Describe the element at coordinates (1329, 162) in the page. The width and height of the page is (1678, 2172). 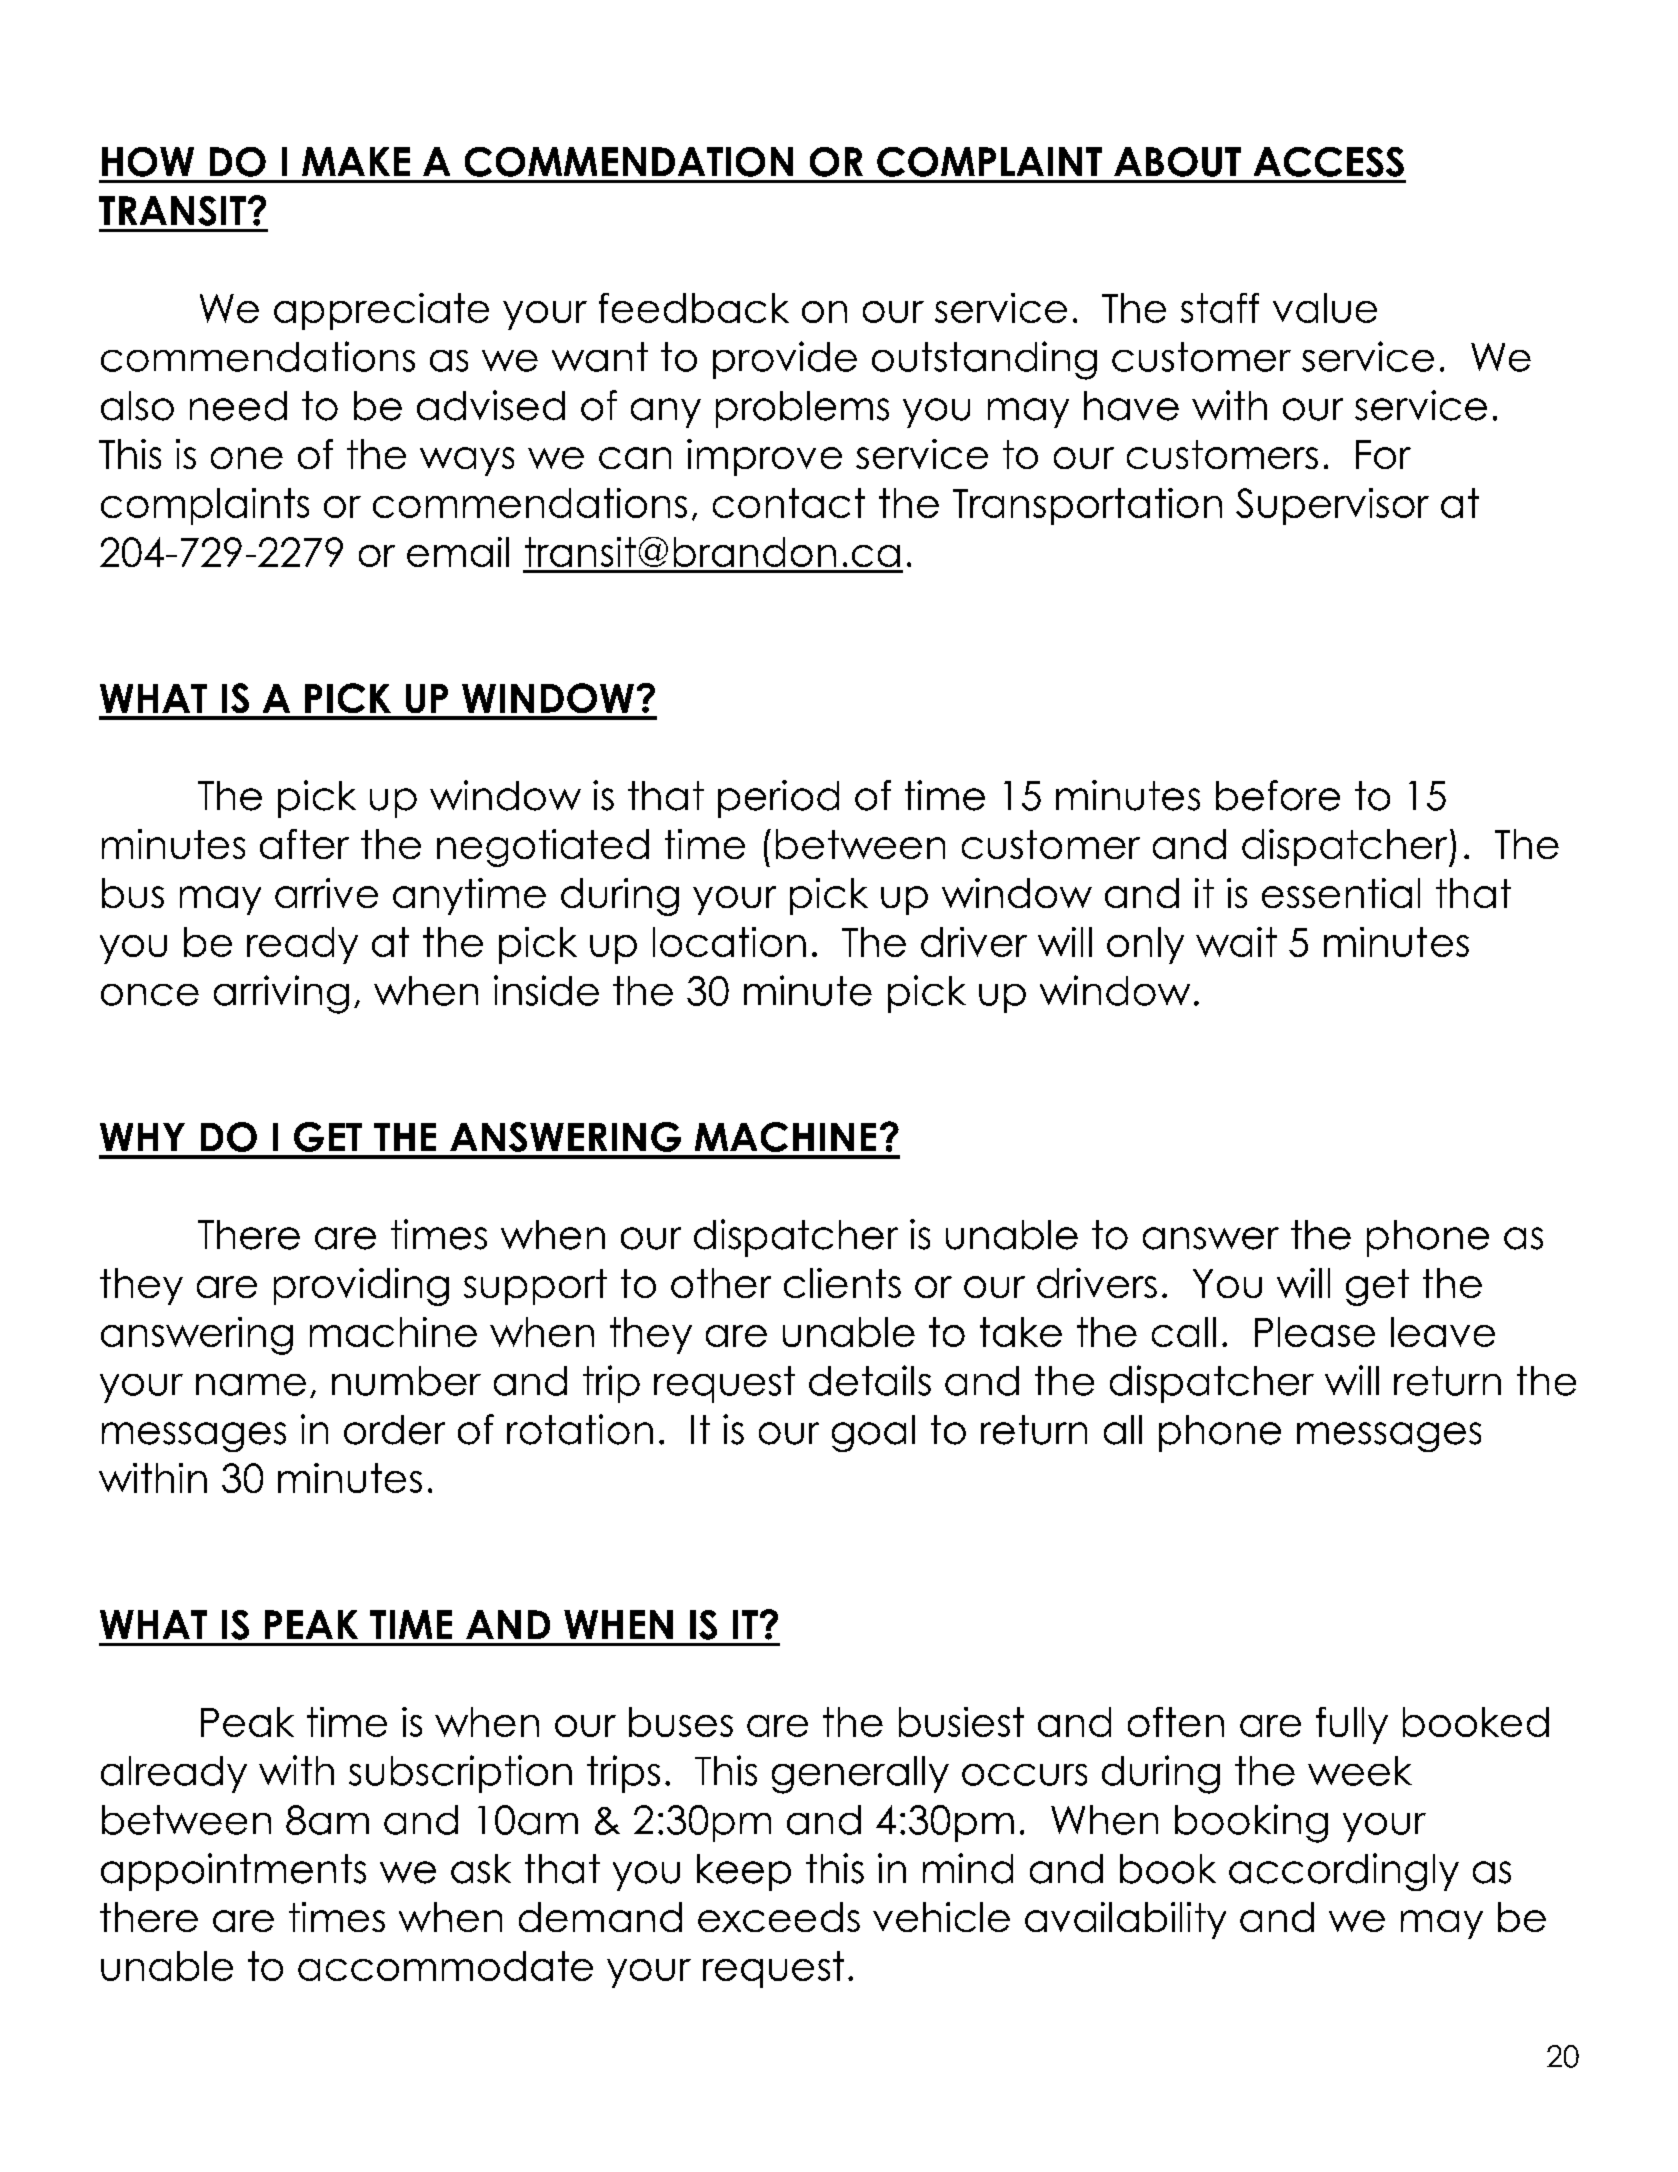
I see `ACCESS` at that location.
